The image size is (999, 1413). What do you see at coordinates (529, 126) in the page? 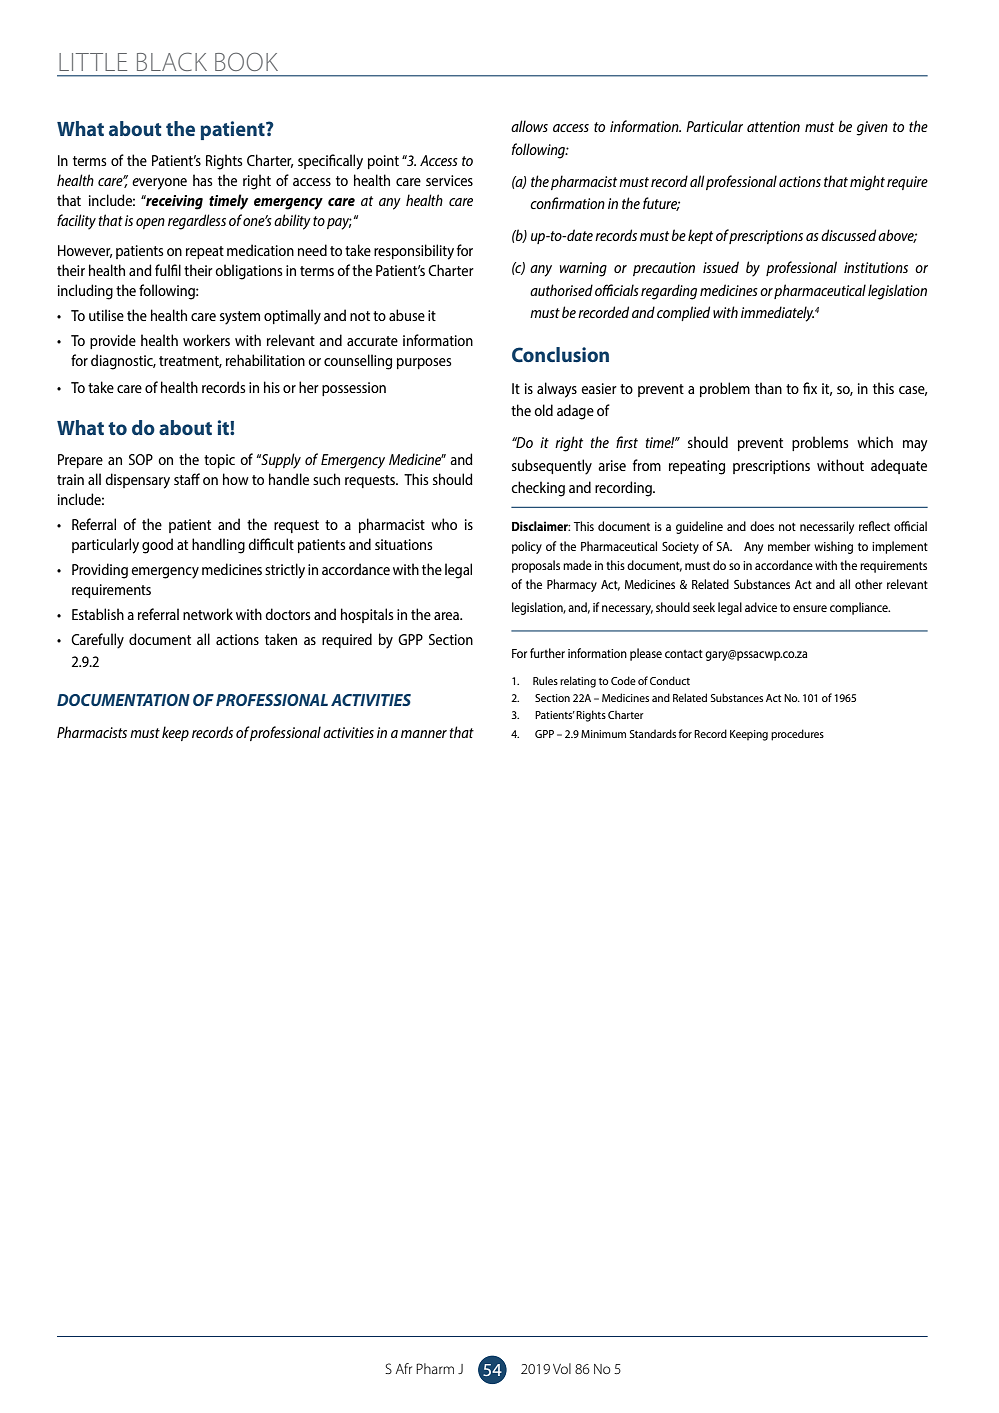
I see `allows` at bounding box center [529, 126].
